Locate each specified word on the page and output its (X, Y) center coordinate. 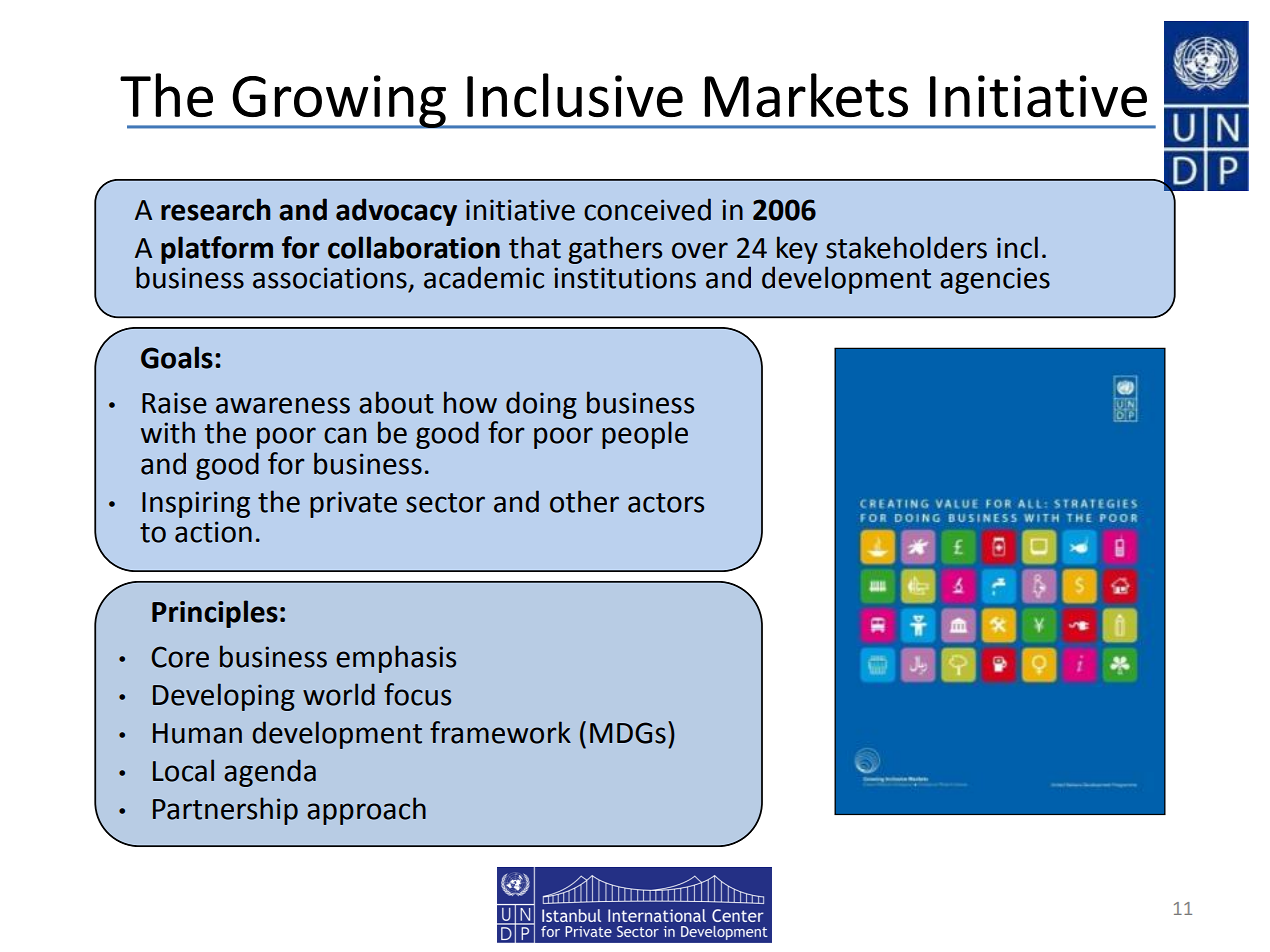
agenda (270, 773)
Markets (806, 95)
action (213, 532)
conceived (647, 209)
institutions (625, 278)
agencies (995, 280)
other (584, 501)
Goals (177, 357)
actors (666, 503)
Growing (339, 102)
